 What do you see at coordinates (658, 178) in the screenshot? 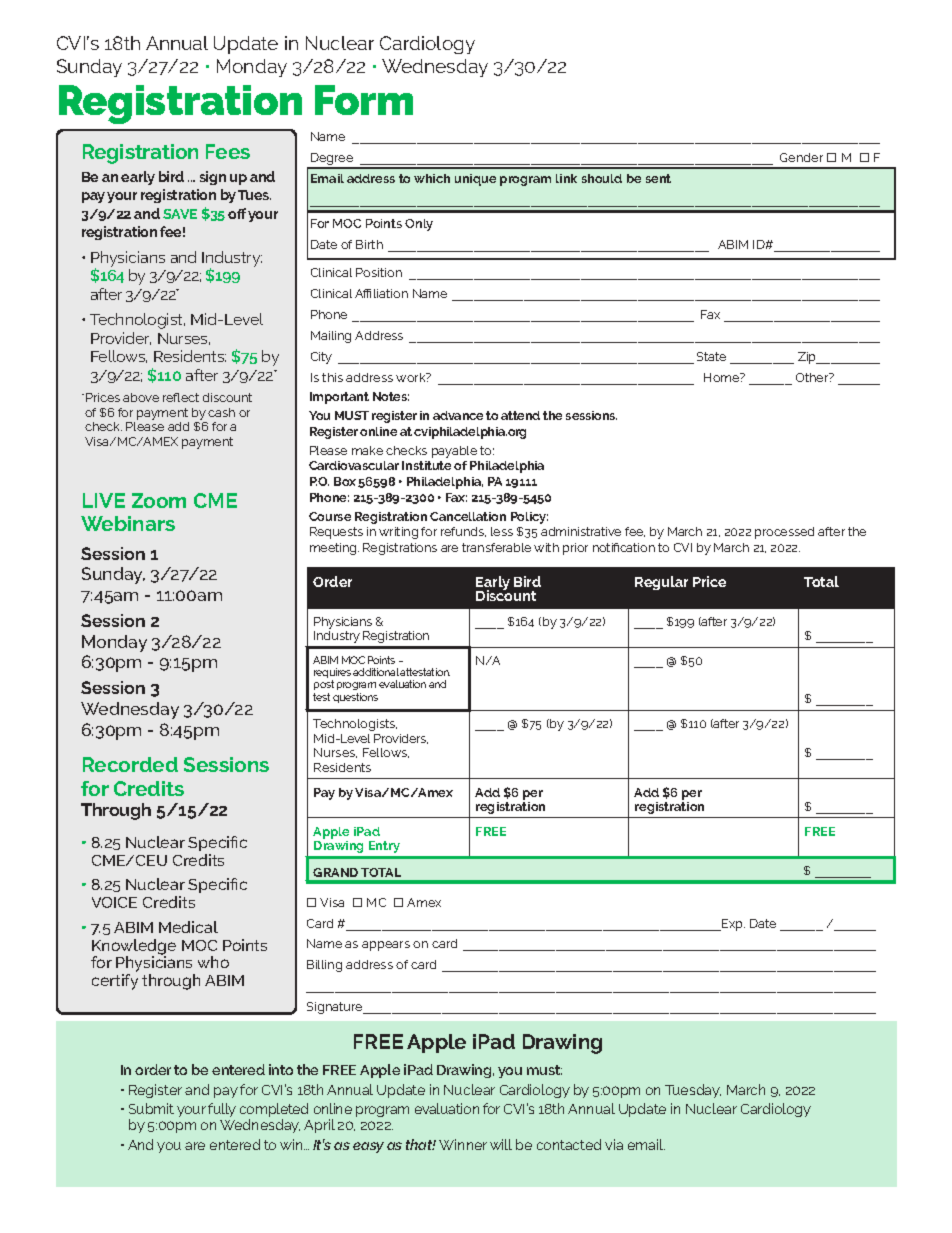
I see `sent` at bounding box center [658, 178].
